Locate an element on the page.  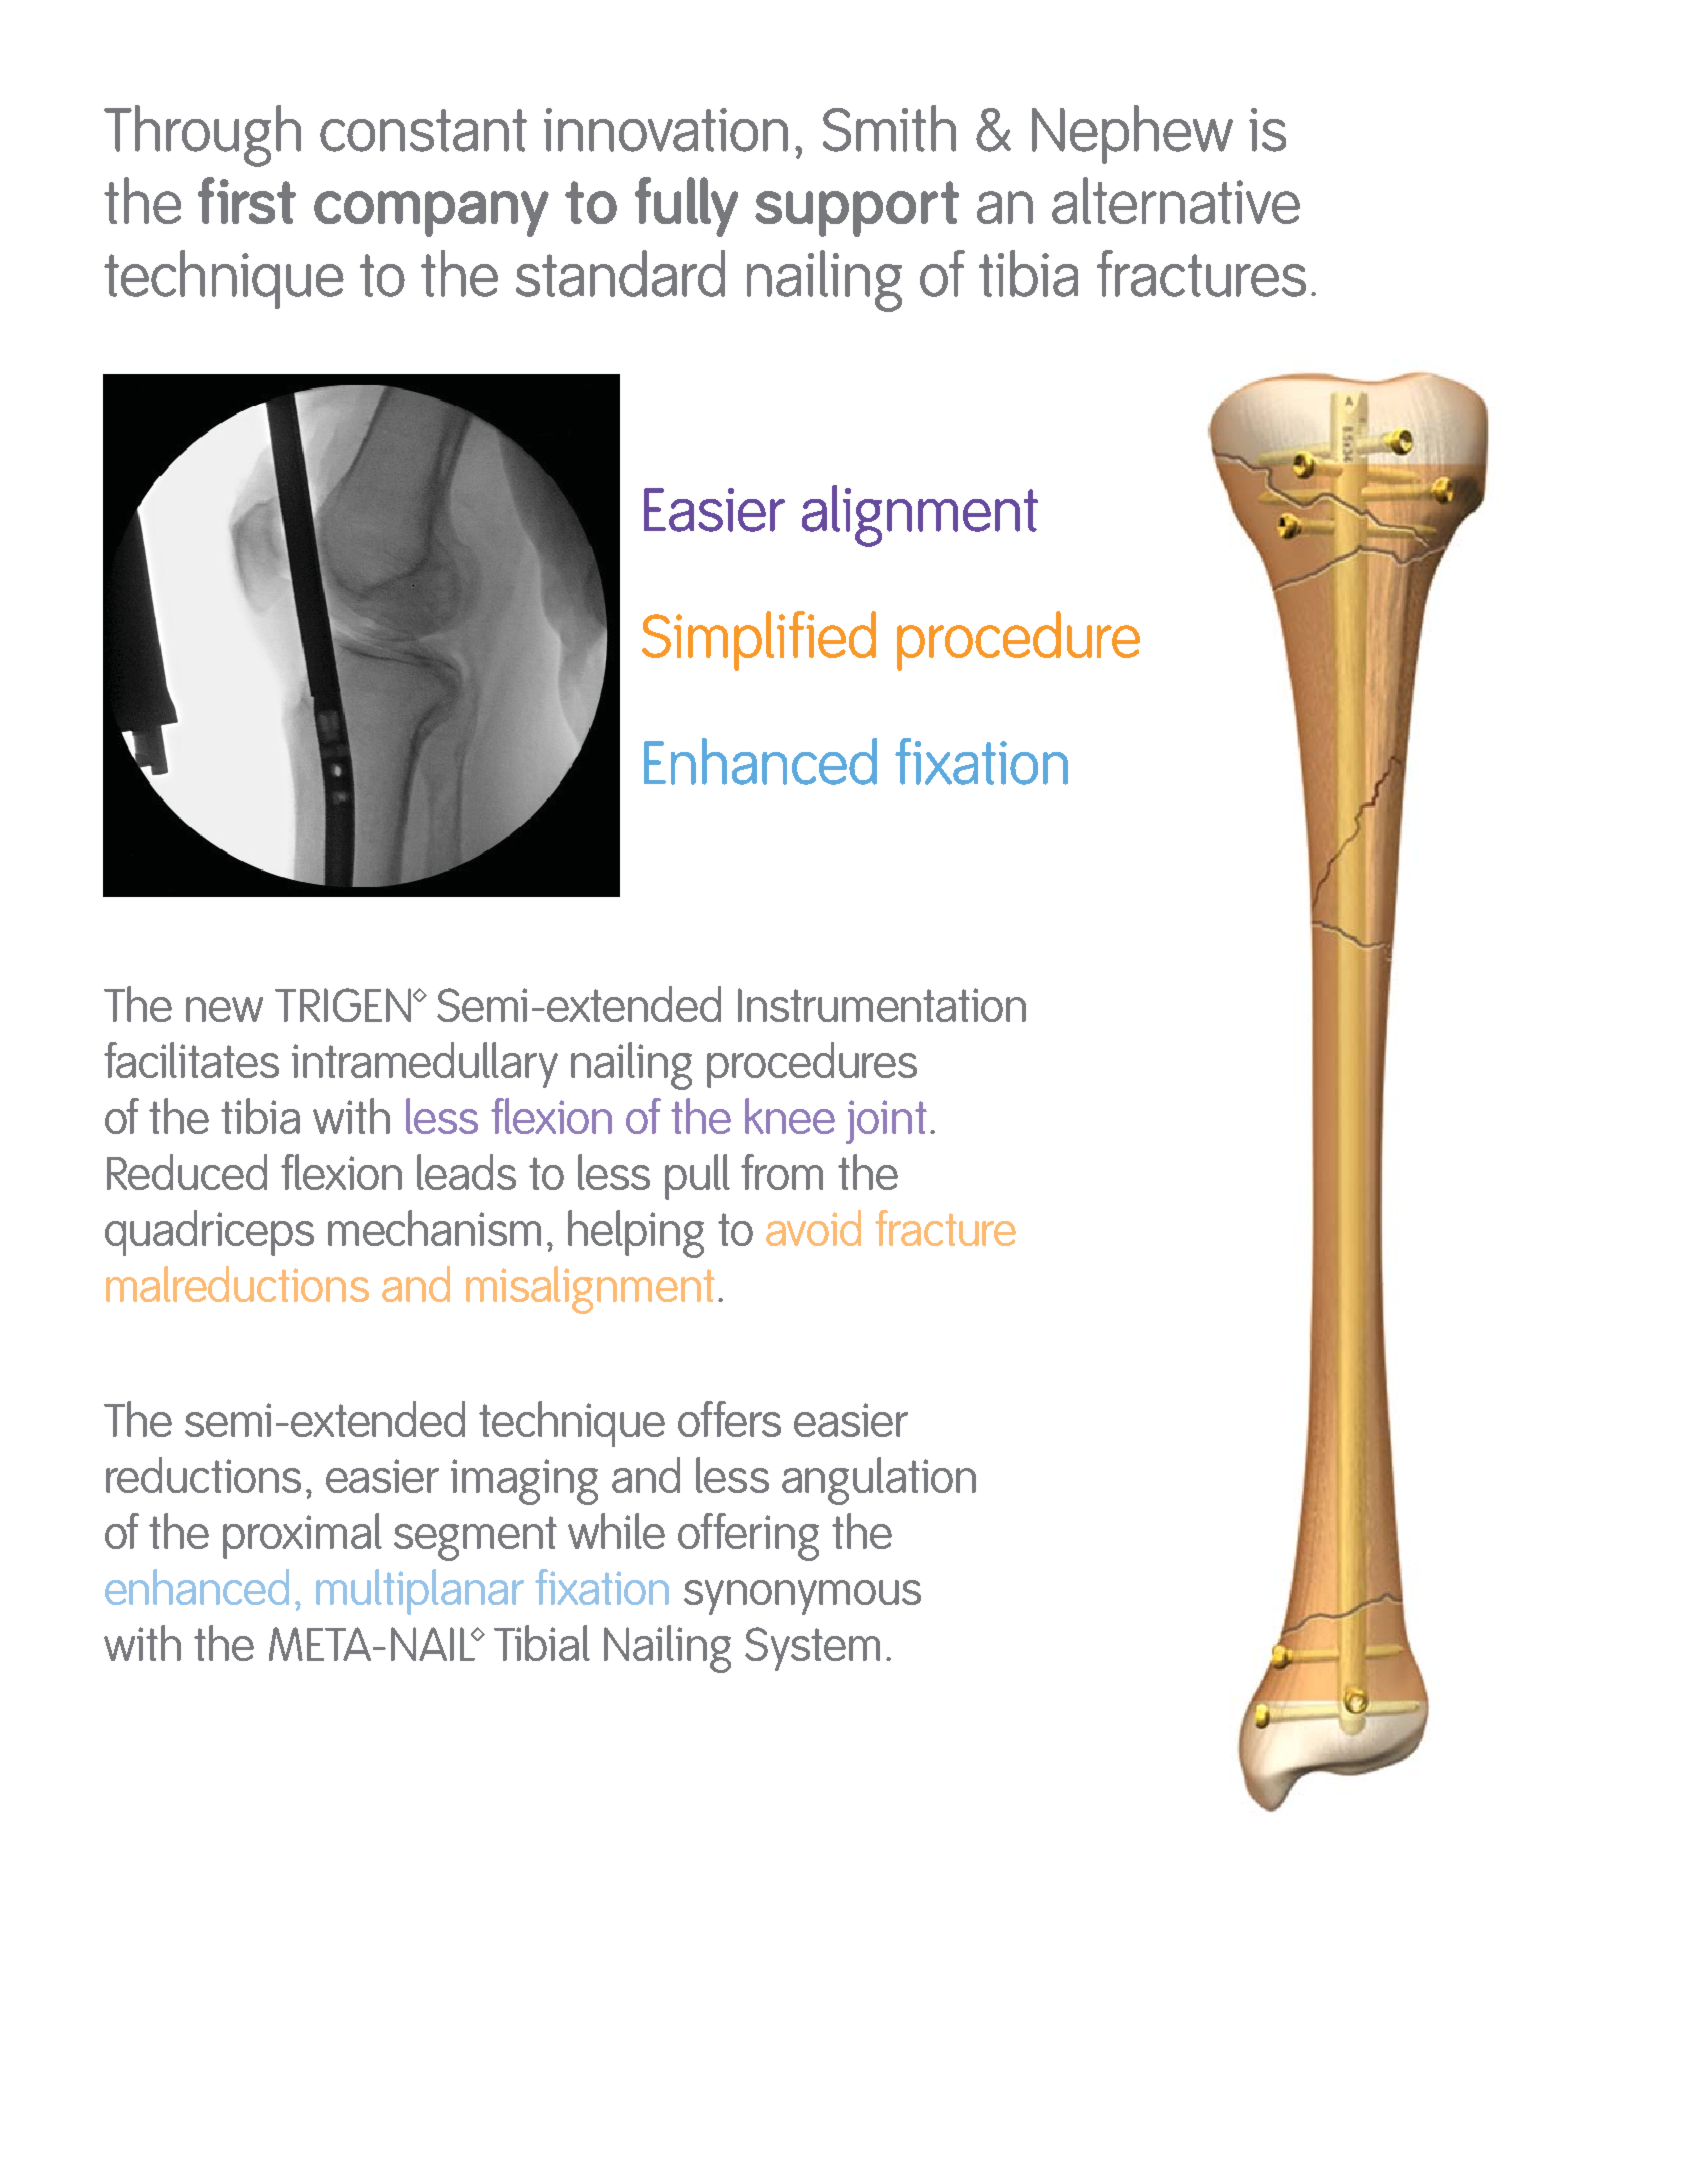
company is located at coordinates (431, 214).
